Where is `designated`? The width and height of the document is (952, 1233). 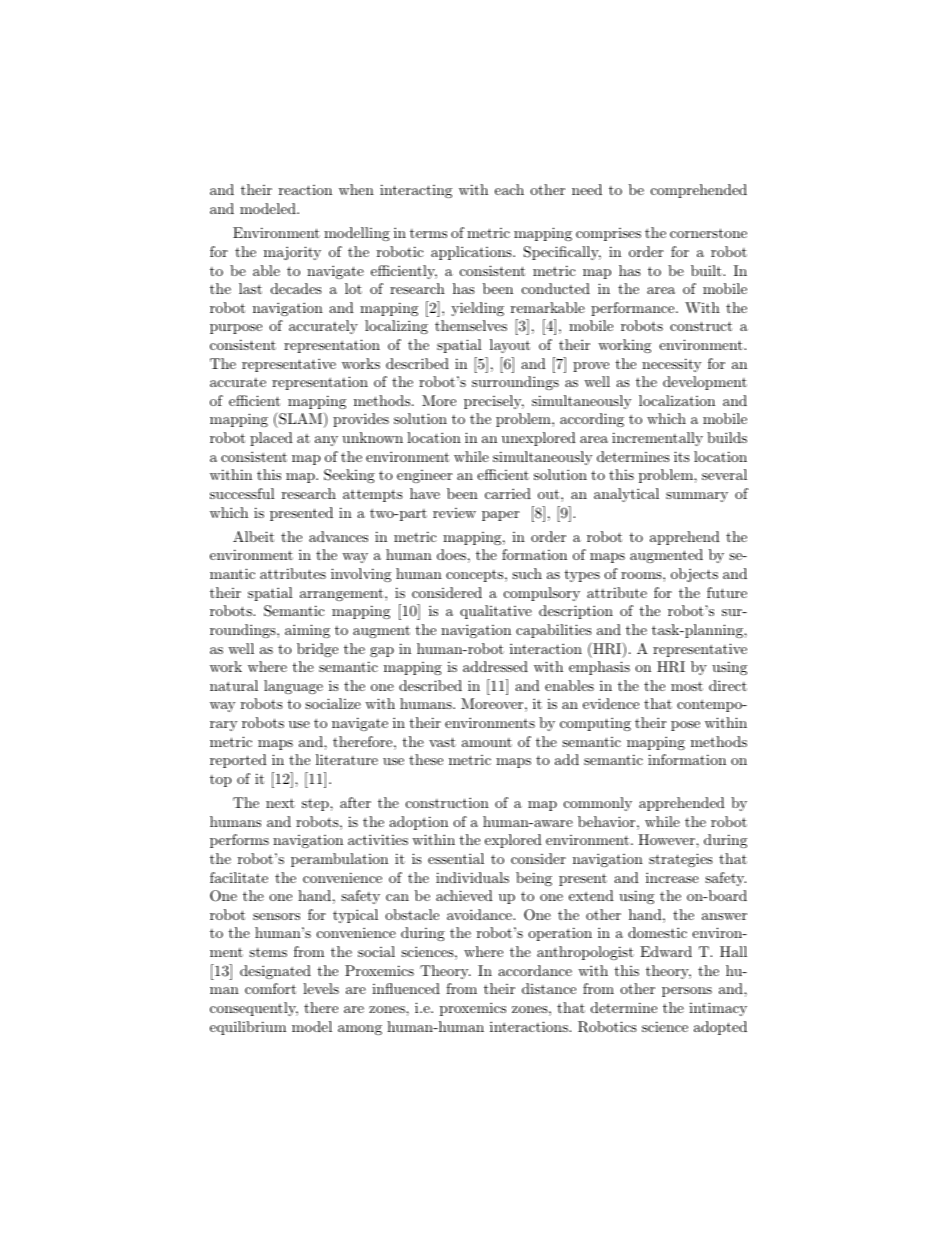
designated is located at coordinates (275, 972).
